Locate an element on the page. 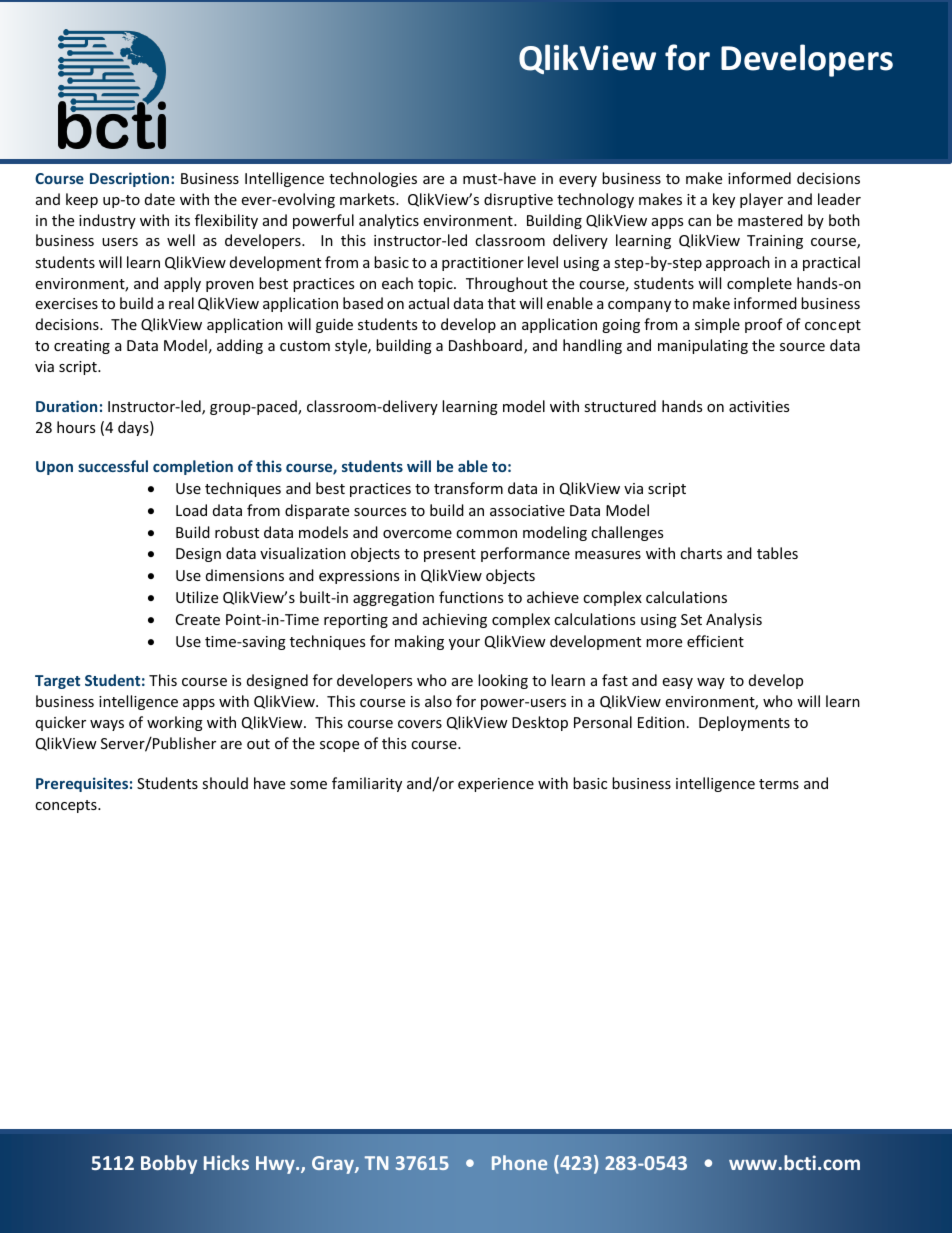 This document has width=952, height=1233. efficient is located at coordinates (715, 641).
